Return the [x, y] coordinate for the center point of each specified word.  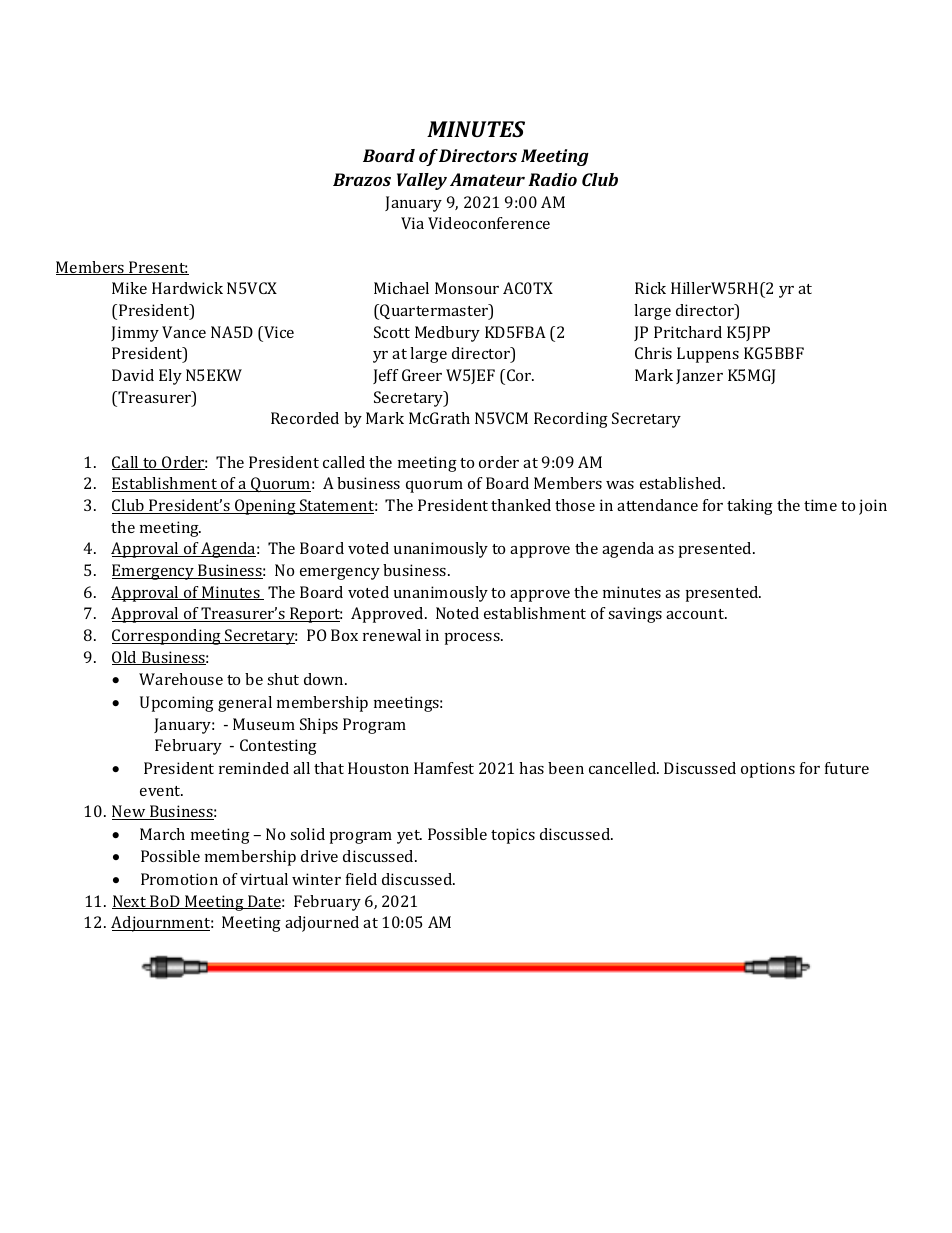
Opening [265, 507]
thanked [521, 505]
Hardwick [187, 288]
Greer [422, 375]
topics [513, 836]
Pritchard [688, 332]
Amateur [487, 179]
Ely [170, 377]
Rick [650, 288]
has [531, 768]
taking [750, 507]
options [768, 770]
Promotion [179, 879]
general [245, 704]
